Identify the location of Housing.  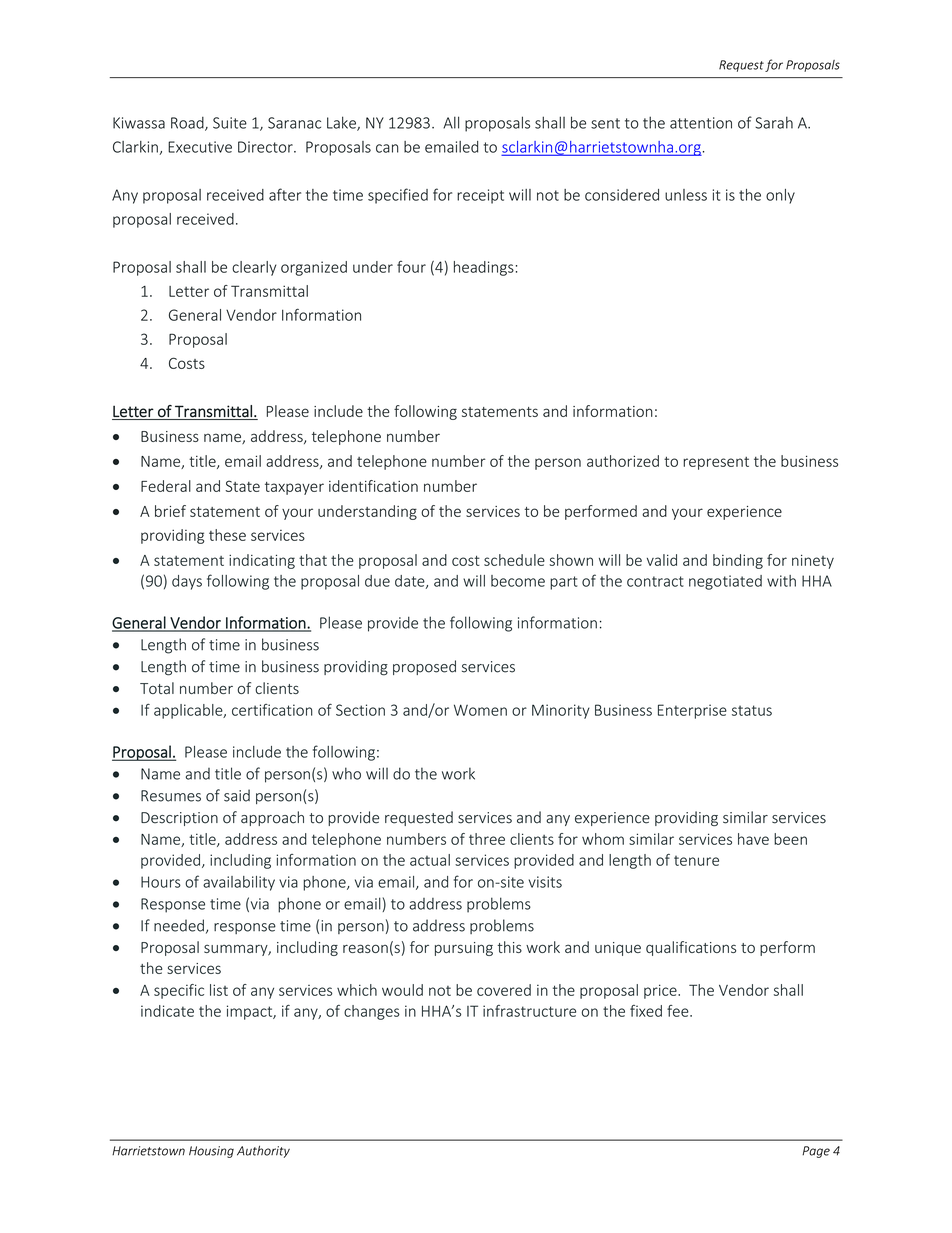
(211, 1152).
